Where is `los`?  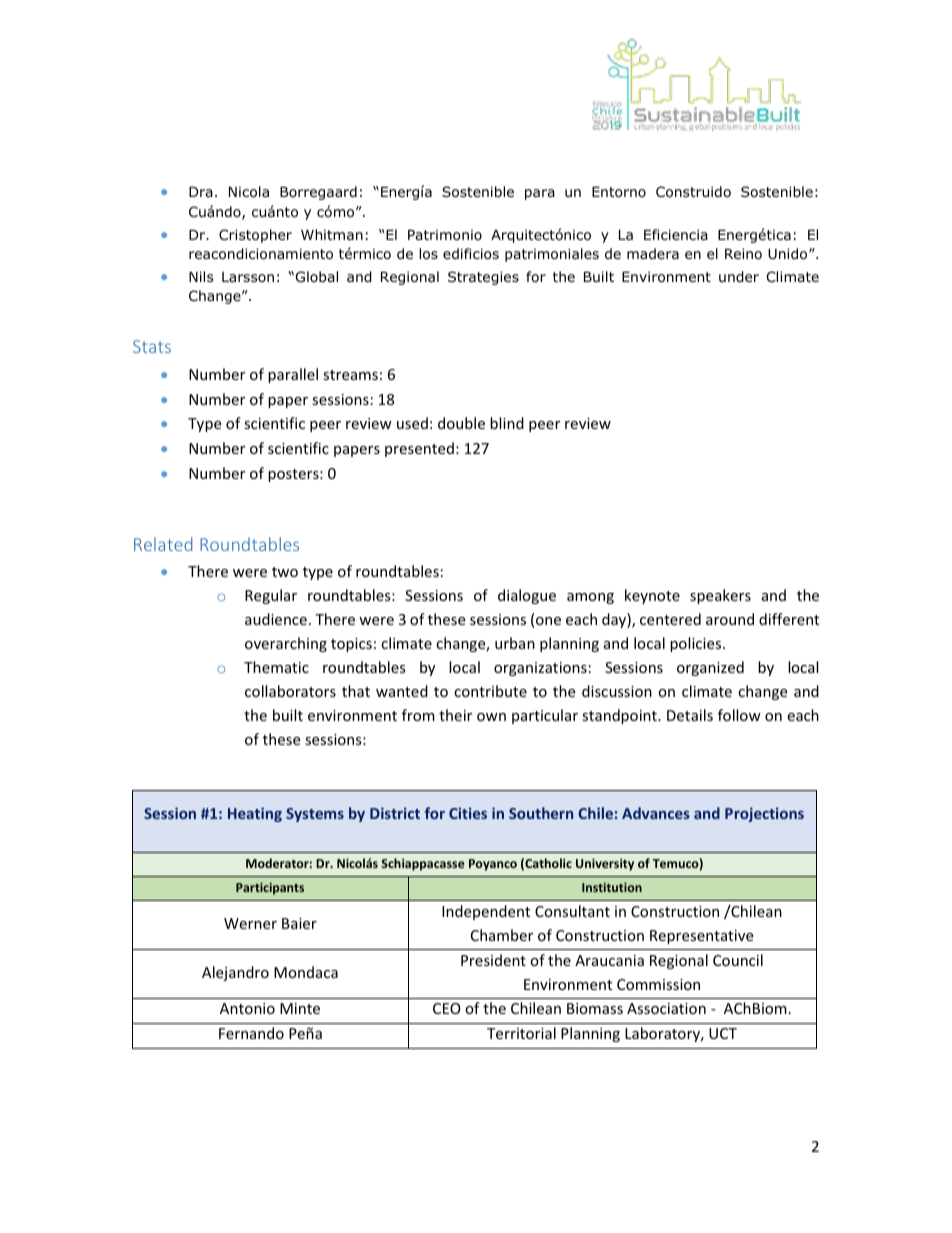
los is located at coordinates (428, 254).
